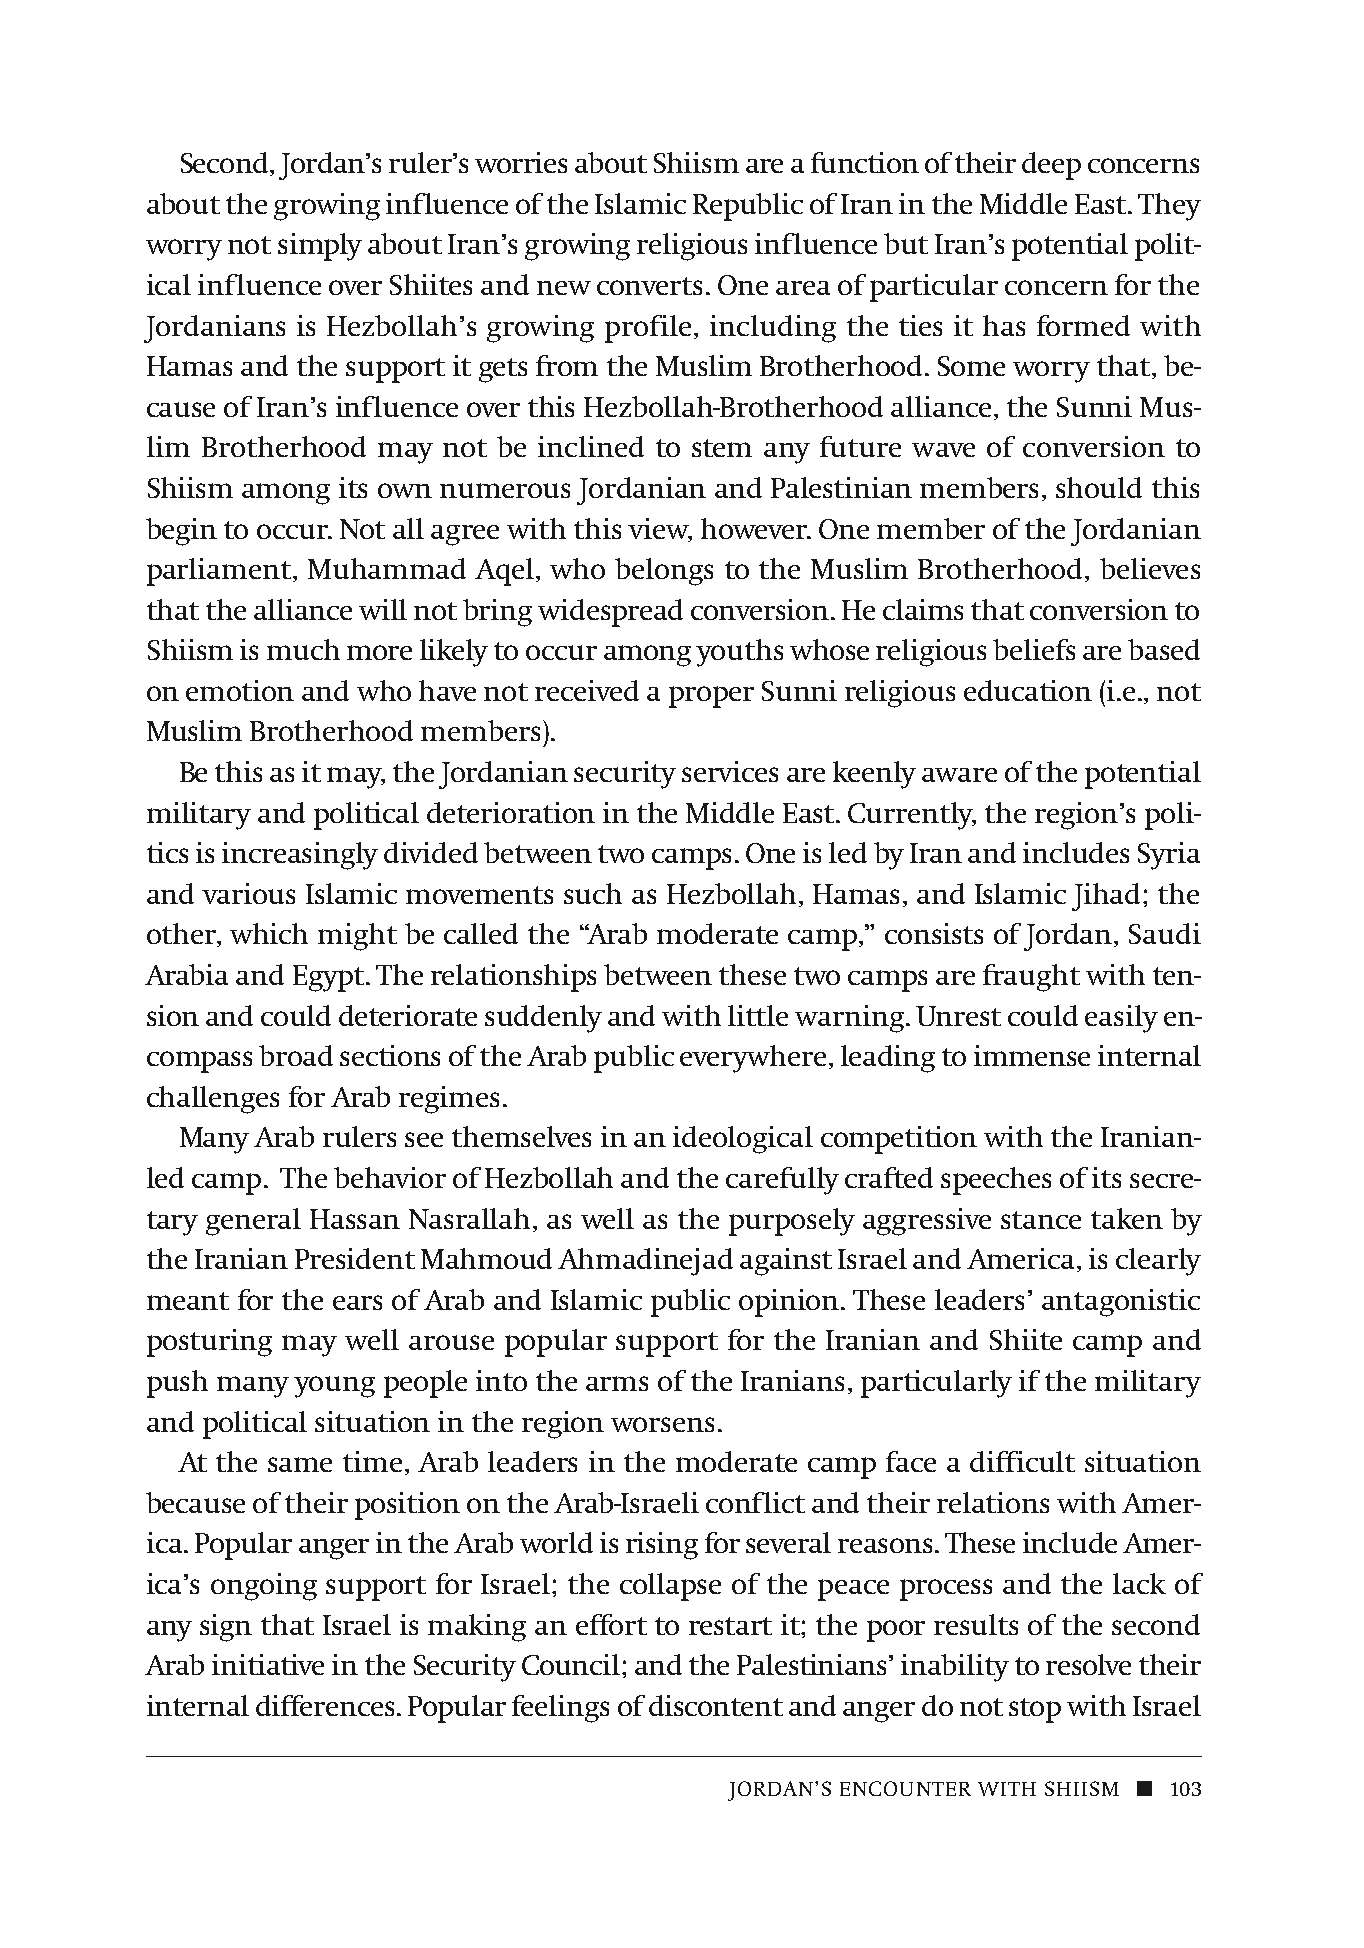 The image size is (1364, 1948). What do you see at coordinates (1035, 1710) in the page?
I see `stop` at bounding box center [1035, 1710].
